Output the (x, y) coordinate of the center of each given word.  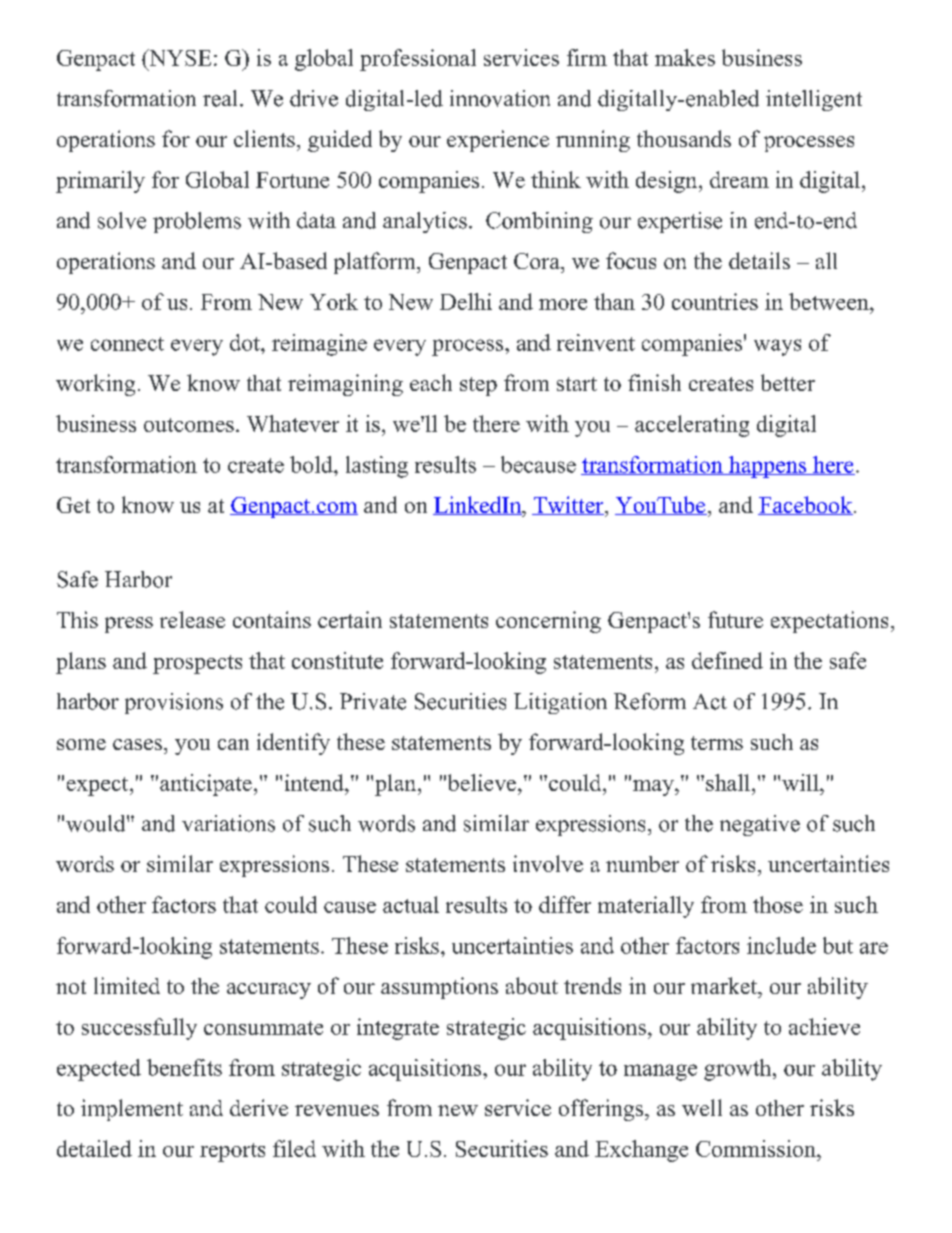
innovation (500, 98)
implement (132, 1110)
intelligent (814, 100)
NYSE (179, 57)
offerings (602, 1110)
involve (548, 863)
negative (760, 825)
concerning (548, 622)
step (478, 386)
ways (777, 347)
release (192, 619)
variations (228, 823)
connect (127, 344)
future (735, 619)
